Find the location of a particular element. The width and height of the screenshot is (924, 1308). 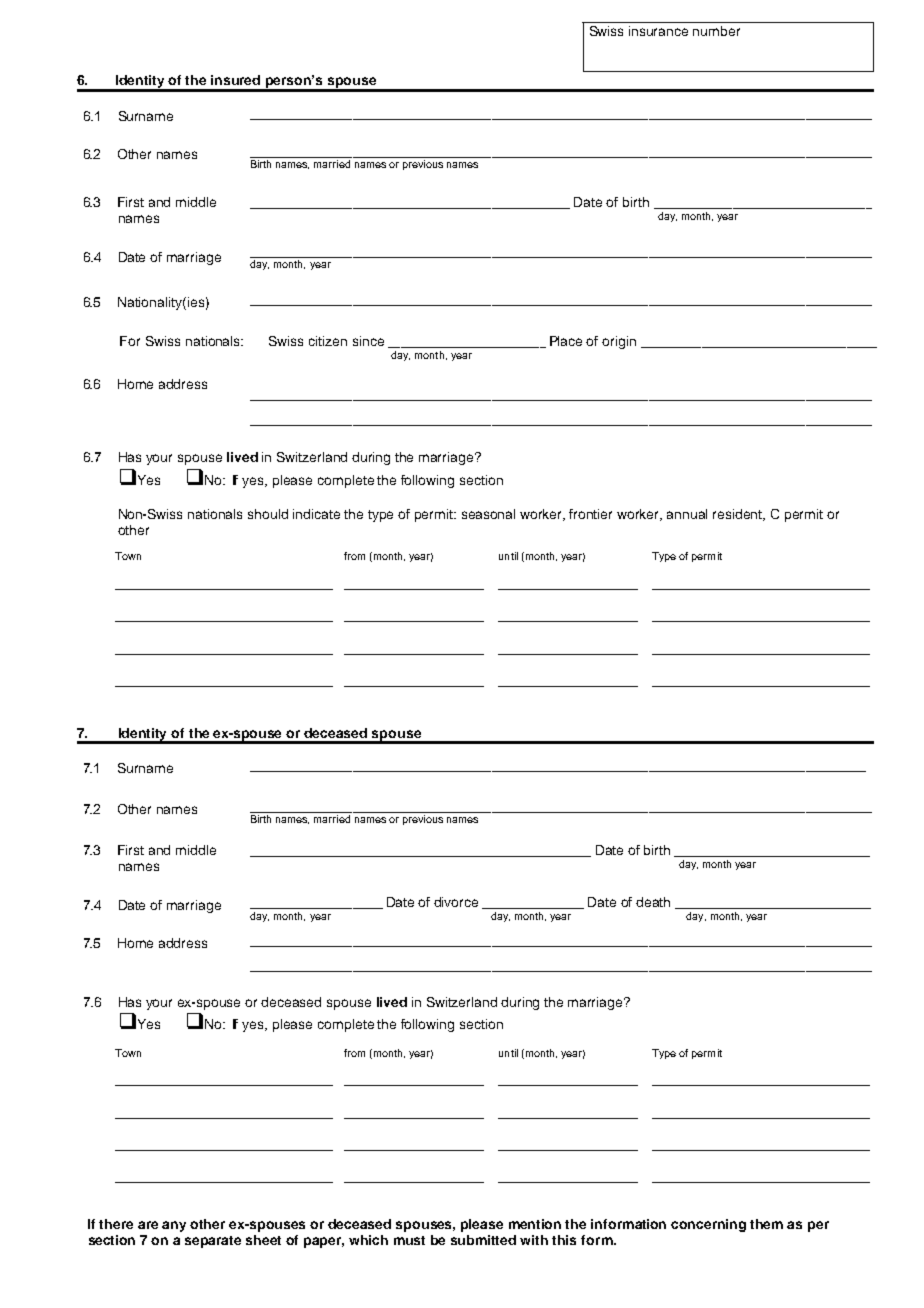

seasonal is located at coordinates (488, 514).
